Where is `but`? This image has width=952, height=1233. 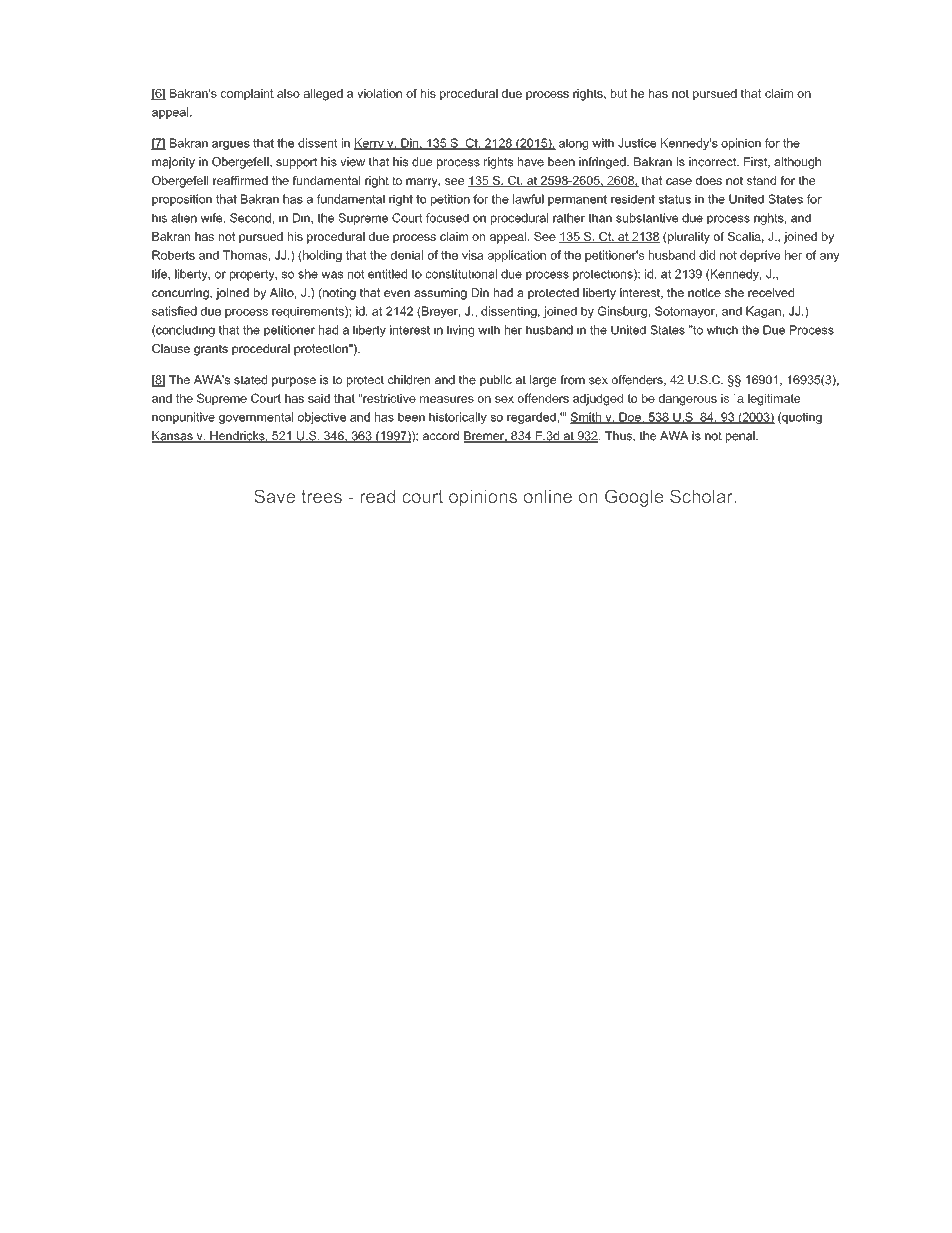
but is located at coordinates (619, 93).
